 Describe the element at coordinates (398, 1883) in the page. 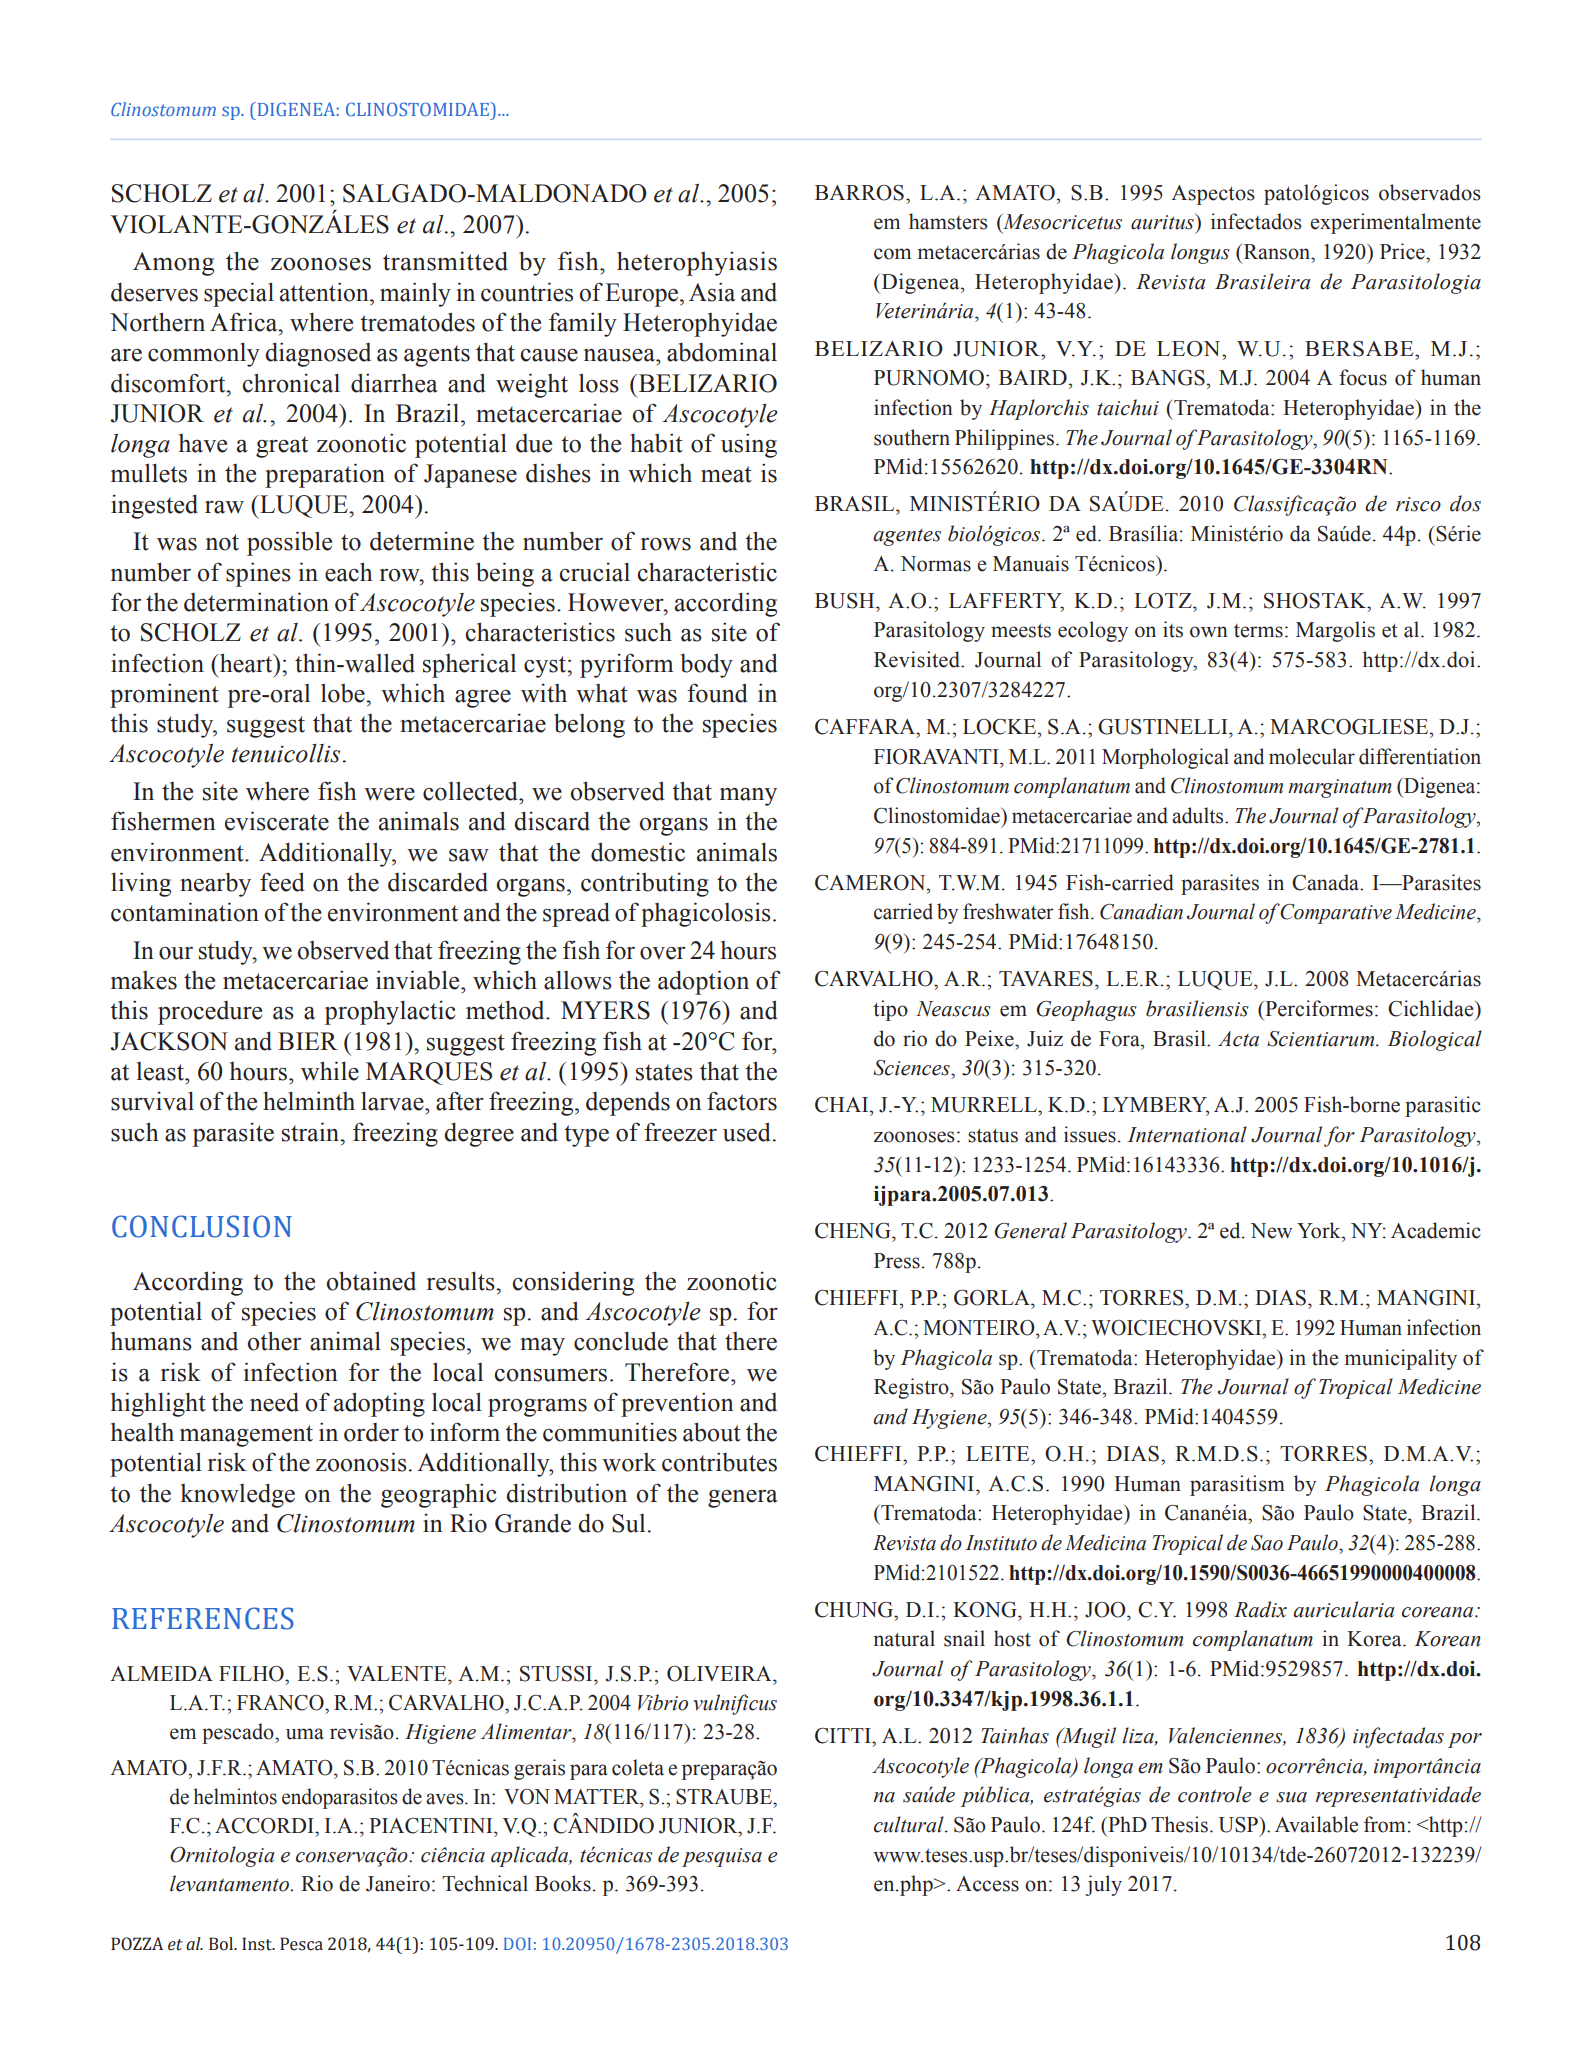

I see `Janeiro` at that location.
